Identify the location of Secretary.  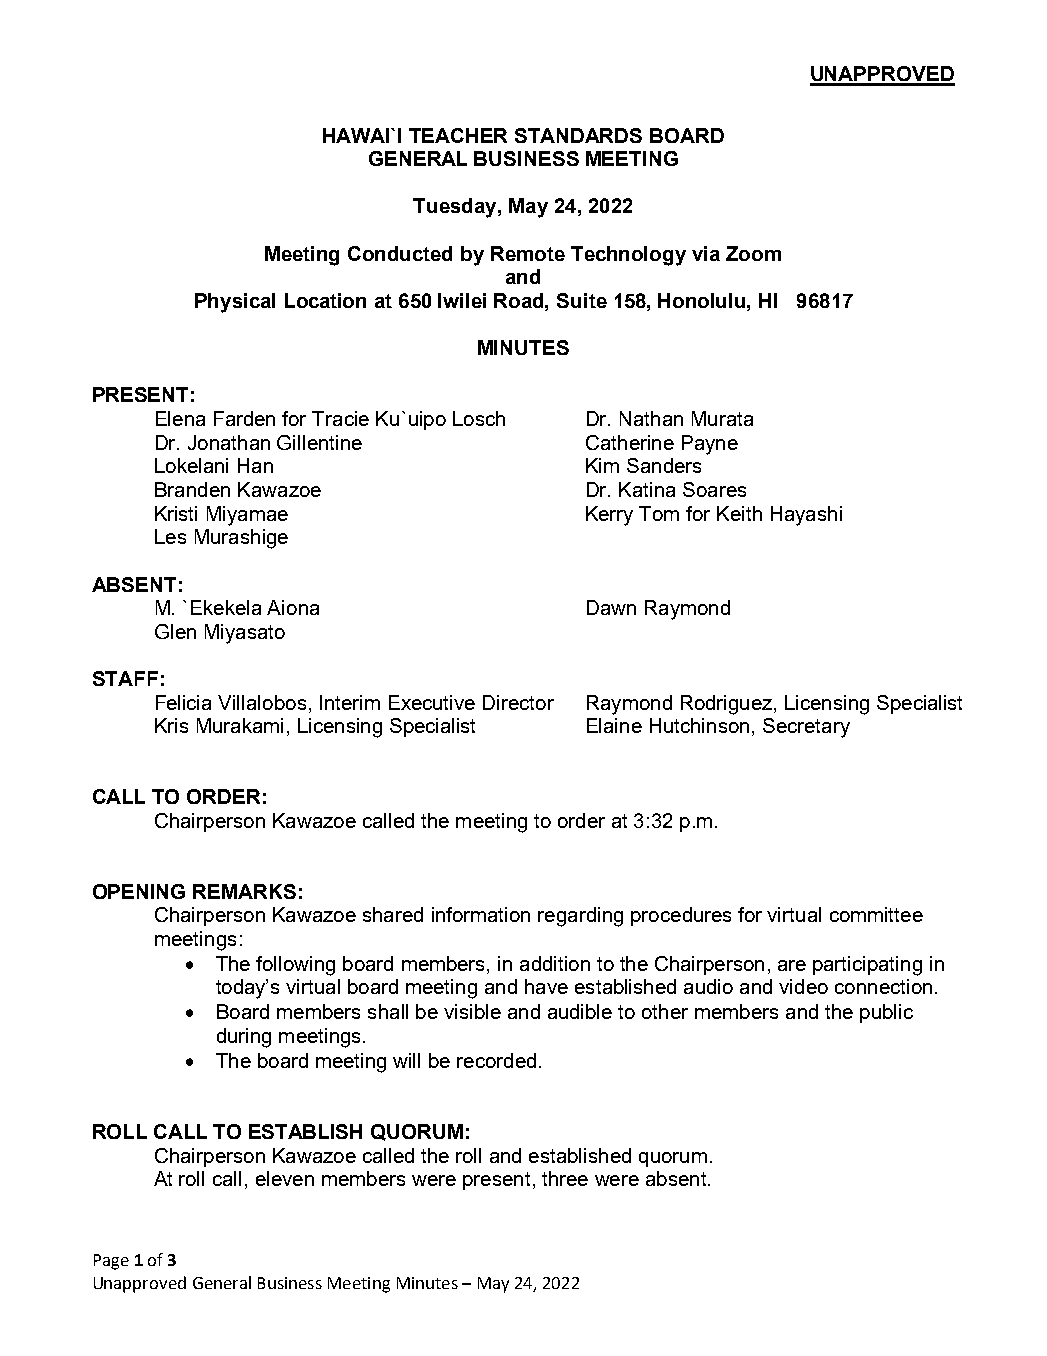
(806, 728).
